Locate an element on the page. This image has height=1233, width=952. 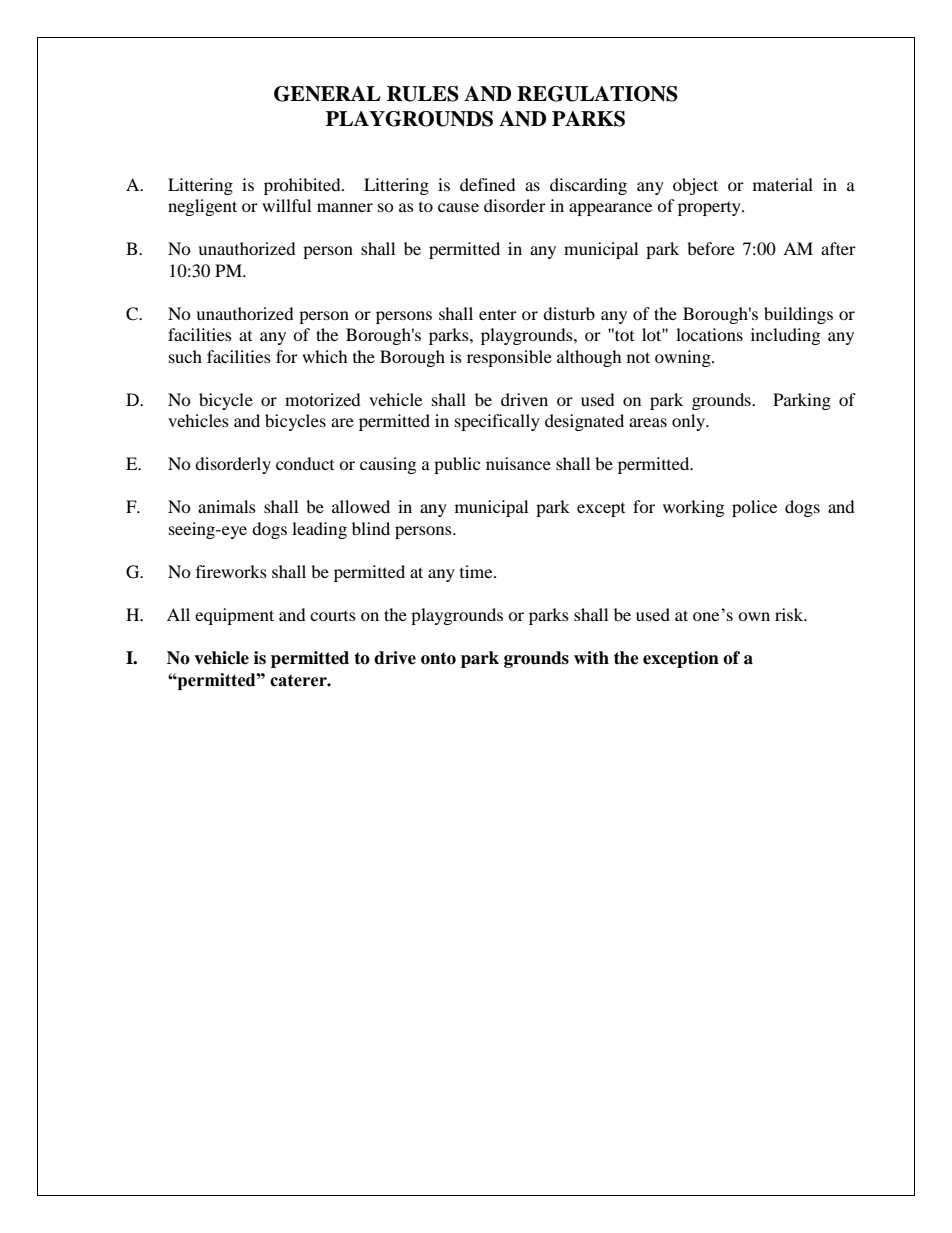
conduct is located at coordinates (305, 463).
